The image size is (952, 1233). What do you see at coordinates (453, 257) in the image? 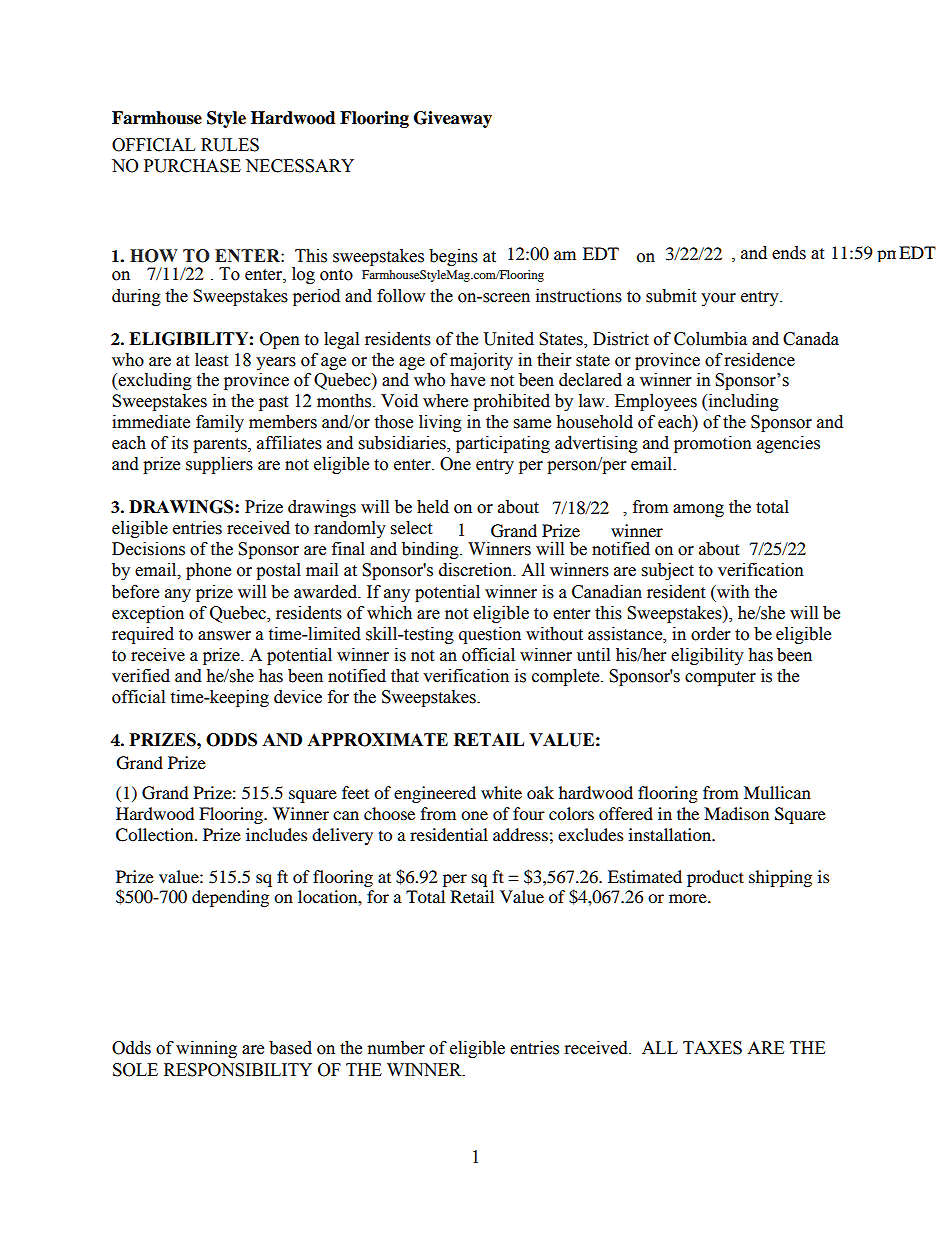
I see `begins` at bounding box center [453, 257].
